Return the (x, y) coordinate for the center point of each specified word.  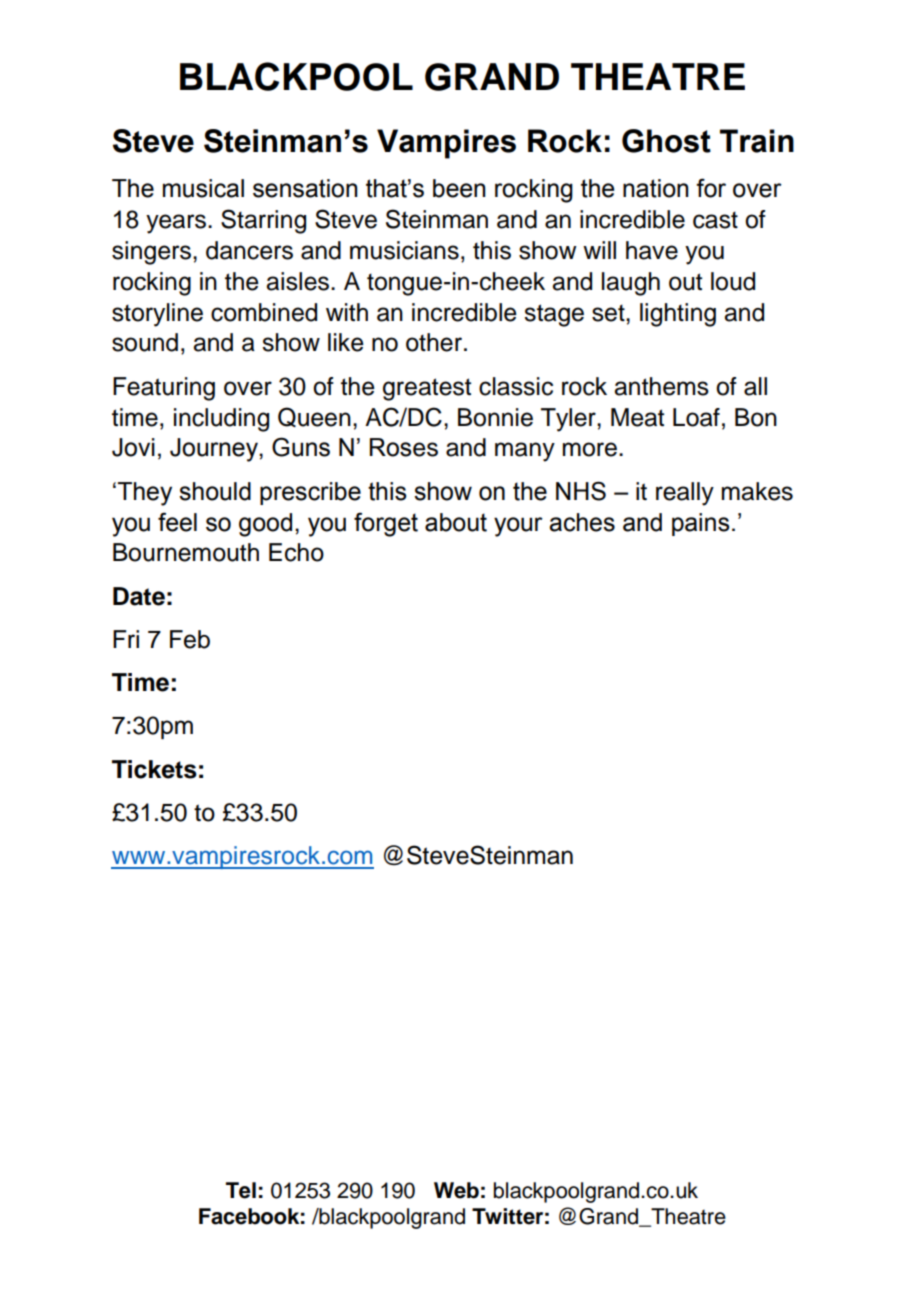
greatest (427, 389)
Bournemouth (186, 552)
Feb (190, 639)
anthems (661, 386)
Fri (126, 639)
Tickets (154, 769)
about (456, 522)
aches (582, 522)
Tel (241, 1190)
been (459, 188)
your (518, 527)
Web (456, 1190)
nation (656, 188)
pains (700, 524)
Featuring (164, 389)
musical (203, 188)
